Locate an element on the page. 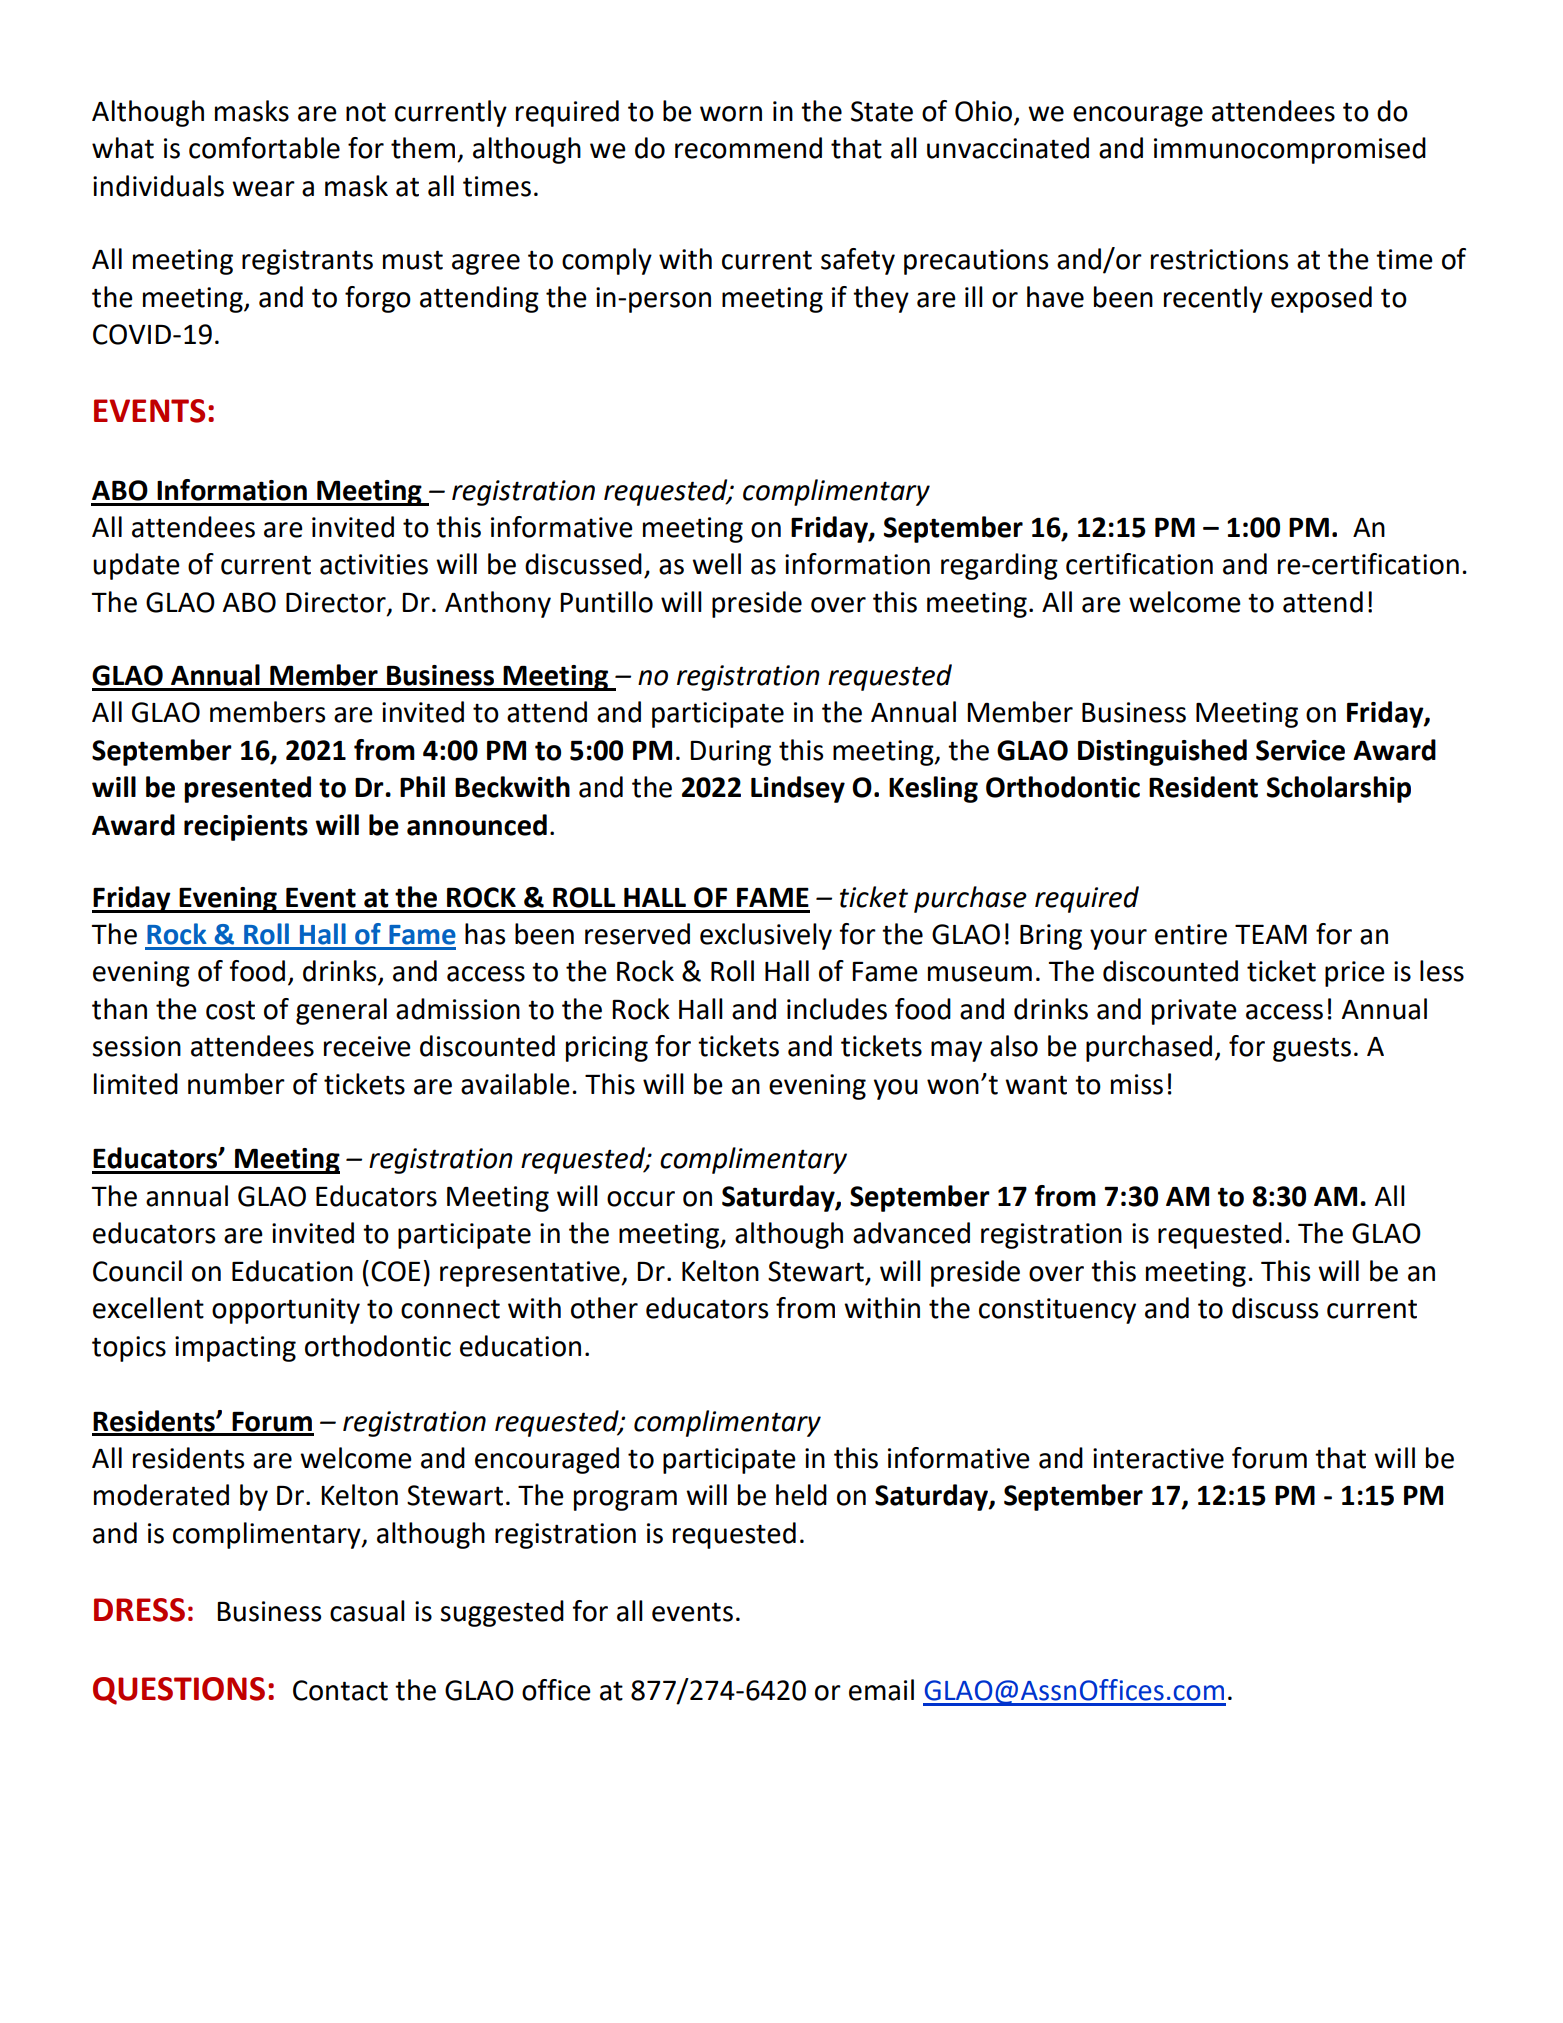 The height and width of the document is (2023, 1563). interactive is located at coordinates (1158, 1458).
